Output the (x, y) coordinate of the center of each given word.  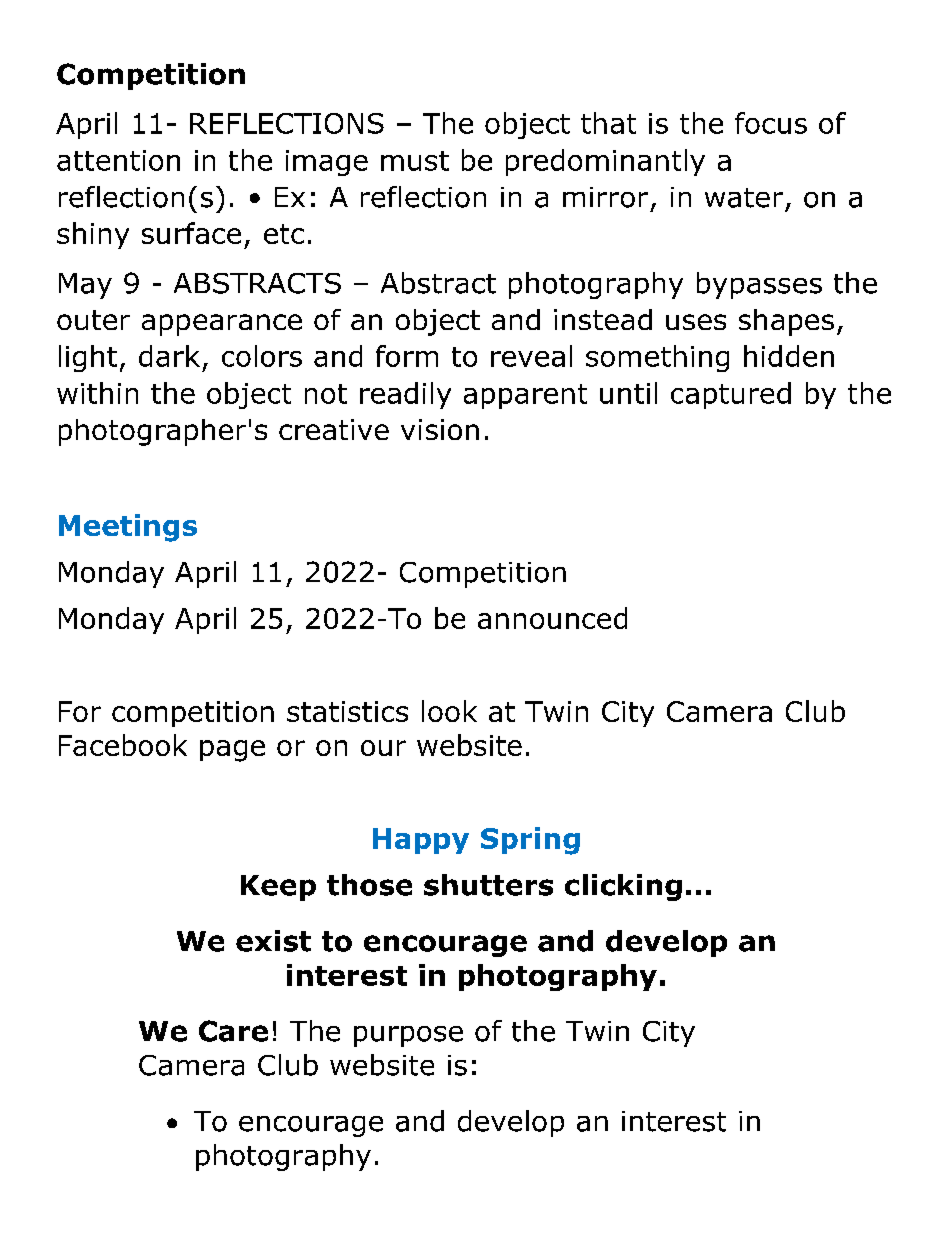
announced (552, 618)
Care (233, 1031)
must (415, 161)
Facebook (123, 745)
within (97, 393)
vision (440, 429)
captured (731, 395)
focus (771, 123)
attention (118, 160)
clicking (623, 887)
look (449, 711)
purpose (408, 1036)
